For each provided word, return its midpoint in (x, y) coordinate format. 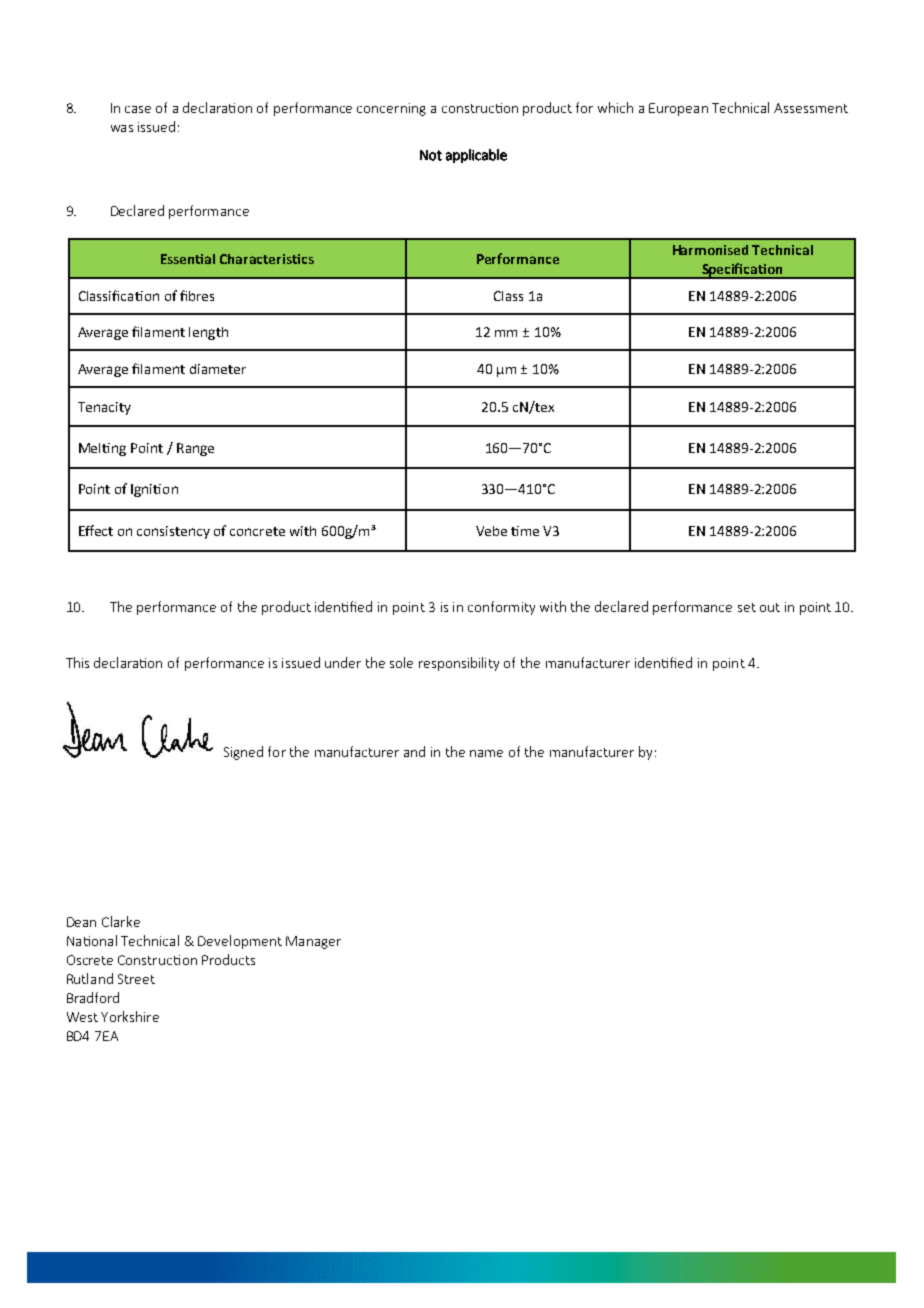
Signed (243, 753)
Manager (313, 942)
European (678, 109)
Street (136, 979)
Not (431, 155)
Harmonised (710, 250)
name (486, 753)
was (122, 128)
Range (195, 449)
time (525, 531)
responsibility (459, 664)
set (747, 607)
